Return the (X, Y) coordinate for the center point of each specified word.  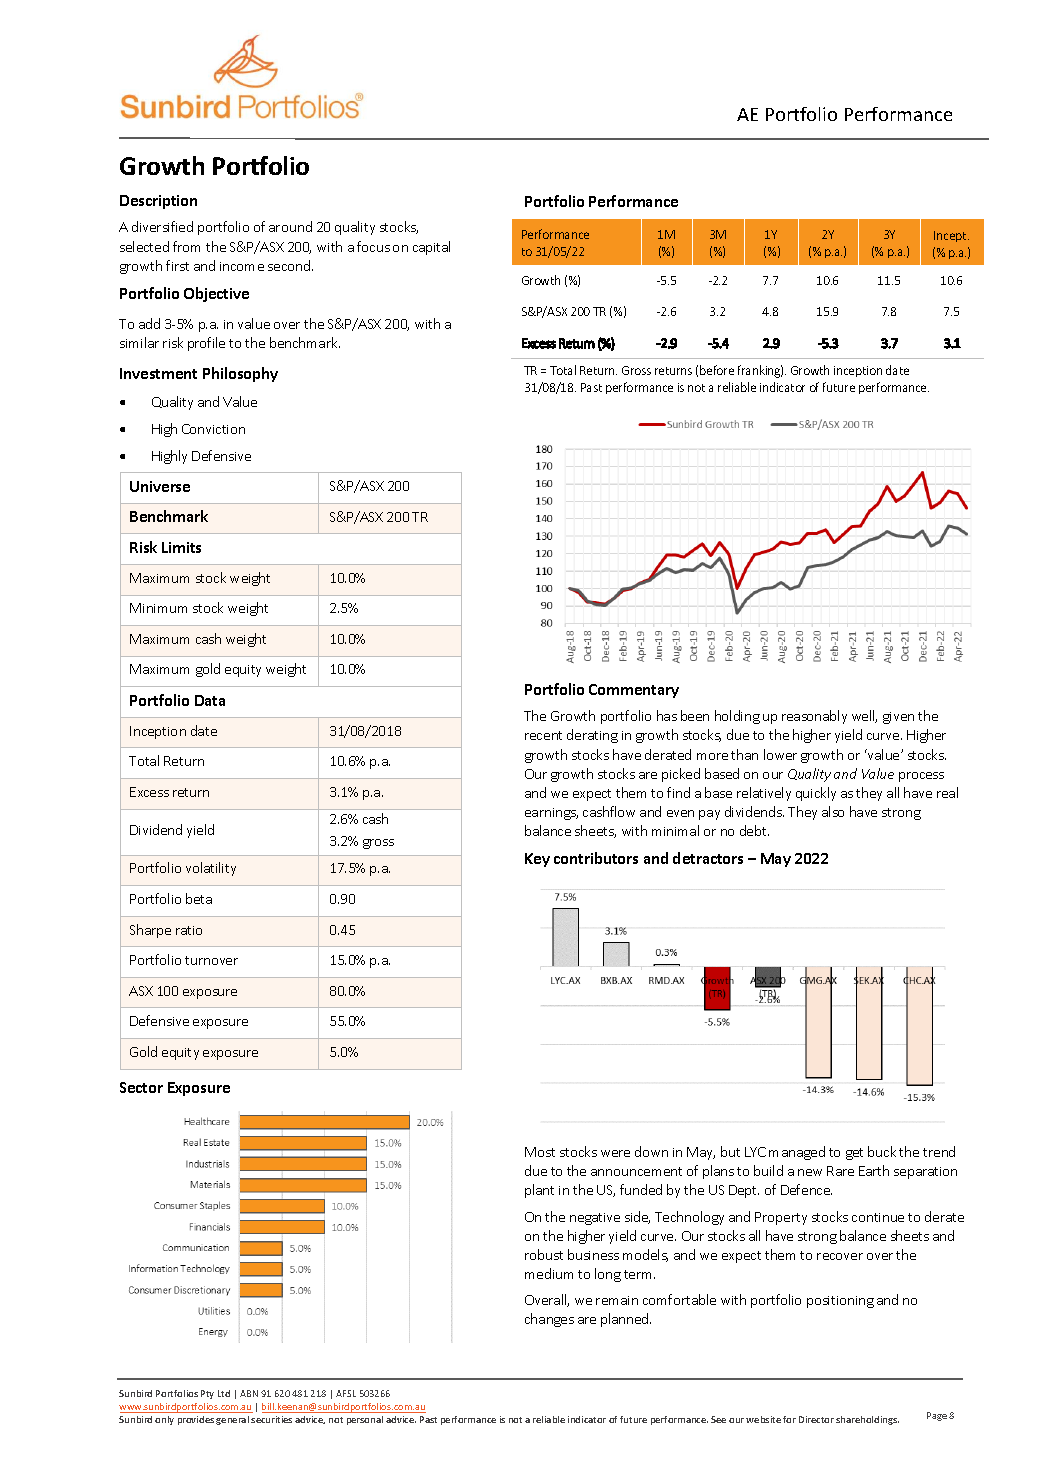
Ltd (224, 1393)
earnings (551, 814)
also (833, 811)
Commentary (634, 691)
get (854, 1154)
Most (540, 1152)
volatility (211, 869)
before (717, 370)
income (242, 266)
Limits (181, 547)
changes (549, 1320)
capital (431, 248)
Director (816, 1419)
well (864, 716)
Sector (141, 1087)
